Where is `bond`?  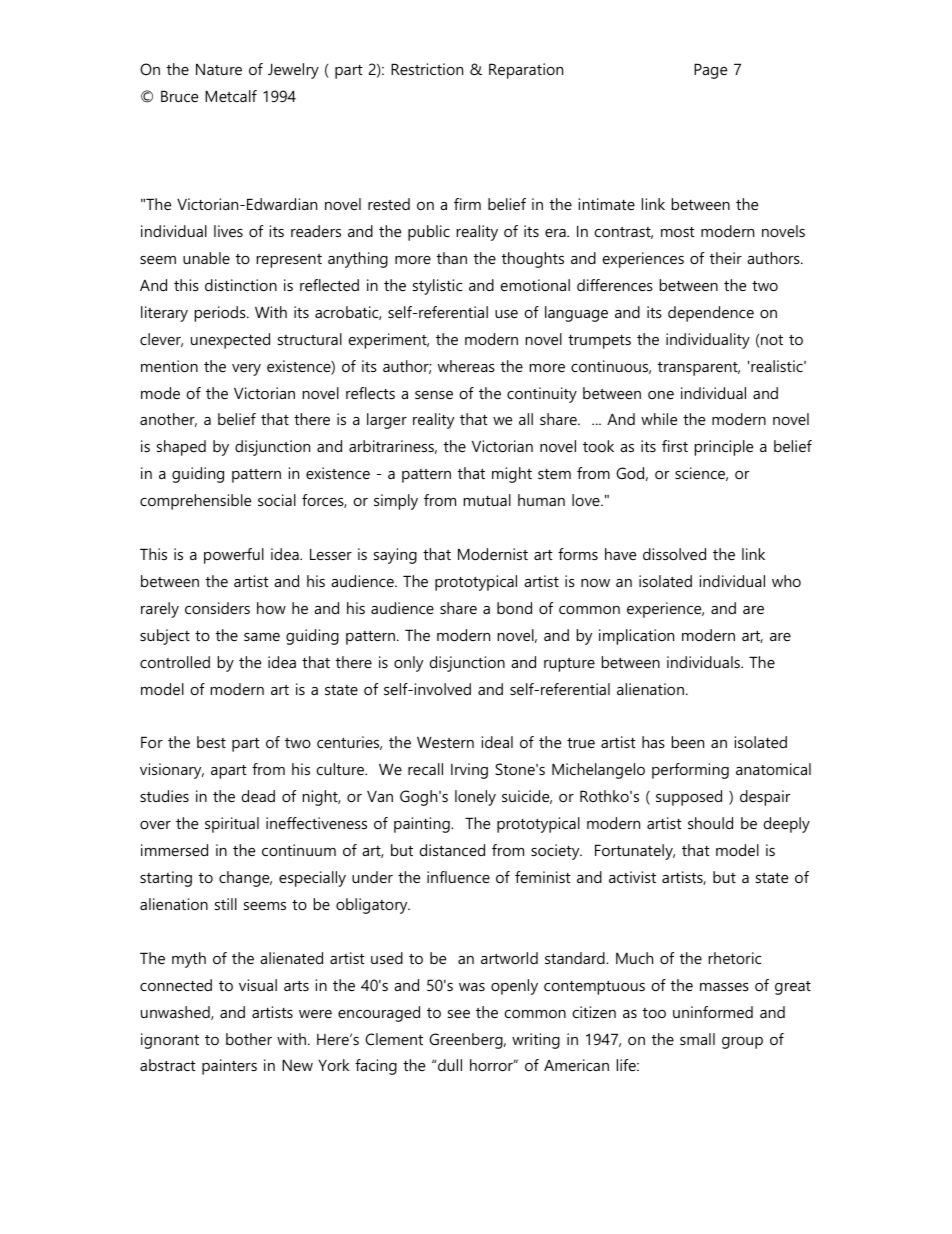
bond is located at coordinates (514, 608).
